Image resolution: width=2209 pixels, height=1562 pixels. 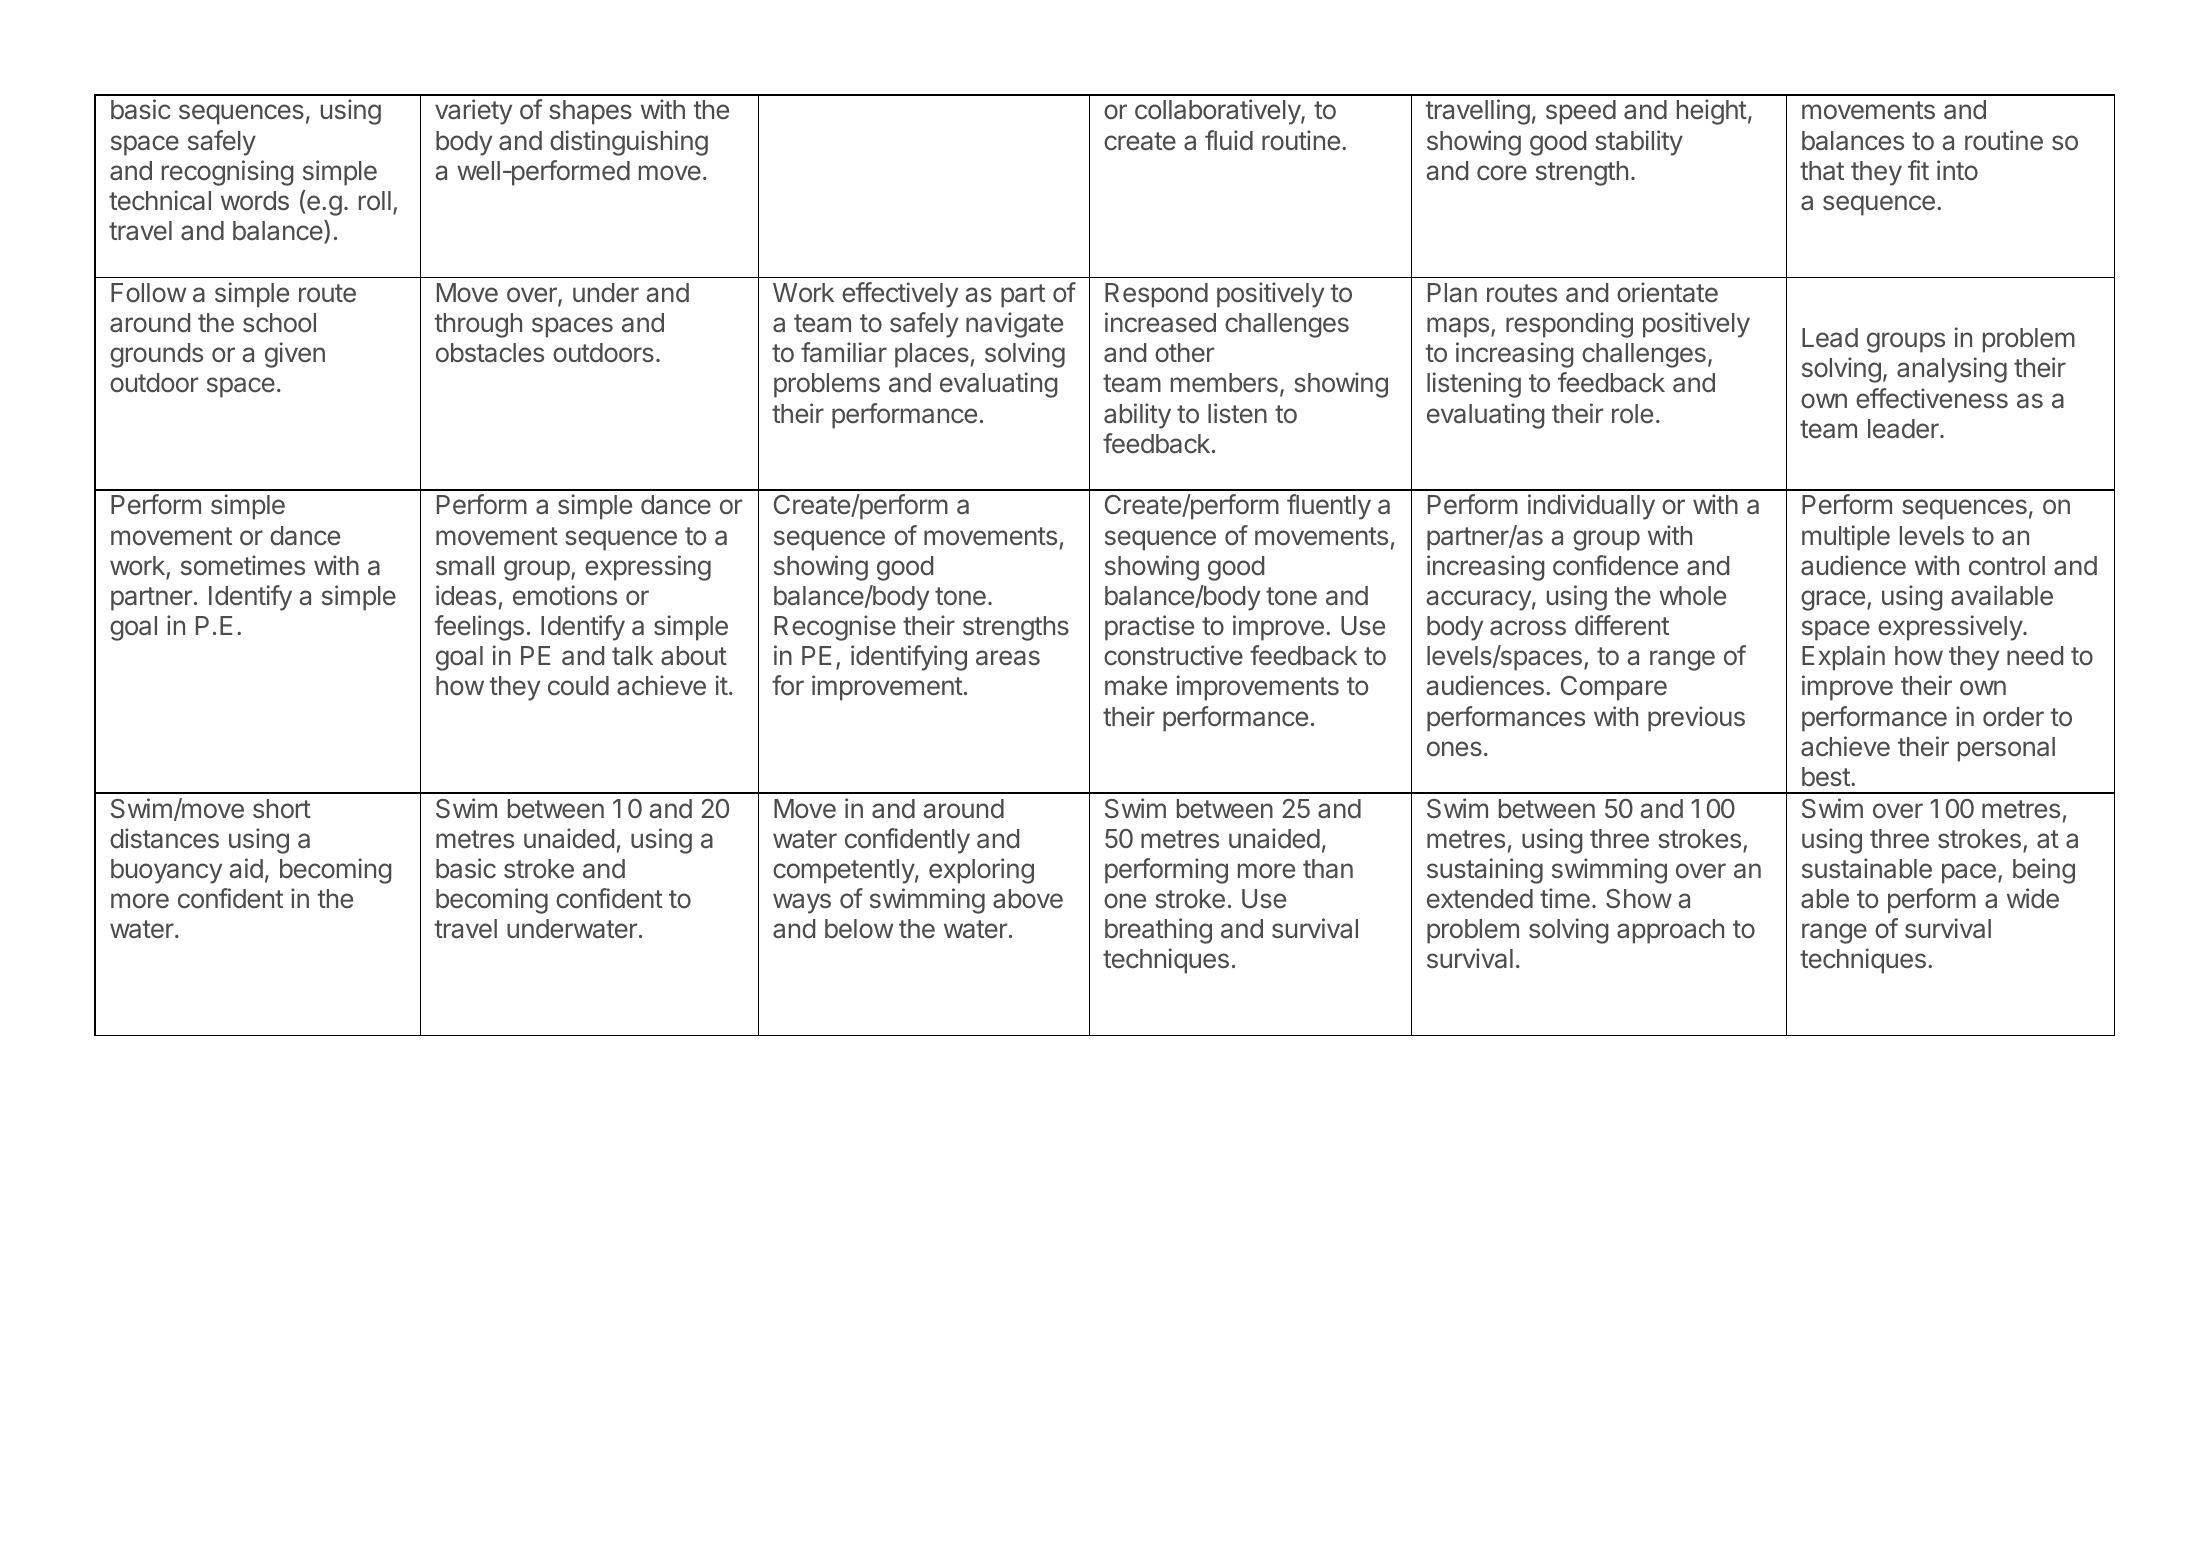 What do you see at coordinates (1670, 931) in the document?
I see `approach` at bounding box center [1670, 931].
